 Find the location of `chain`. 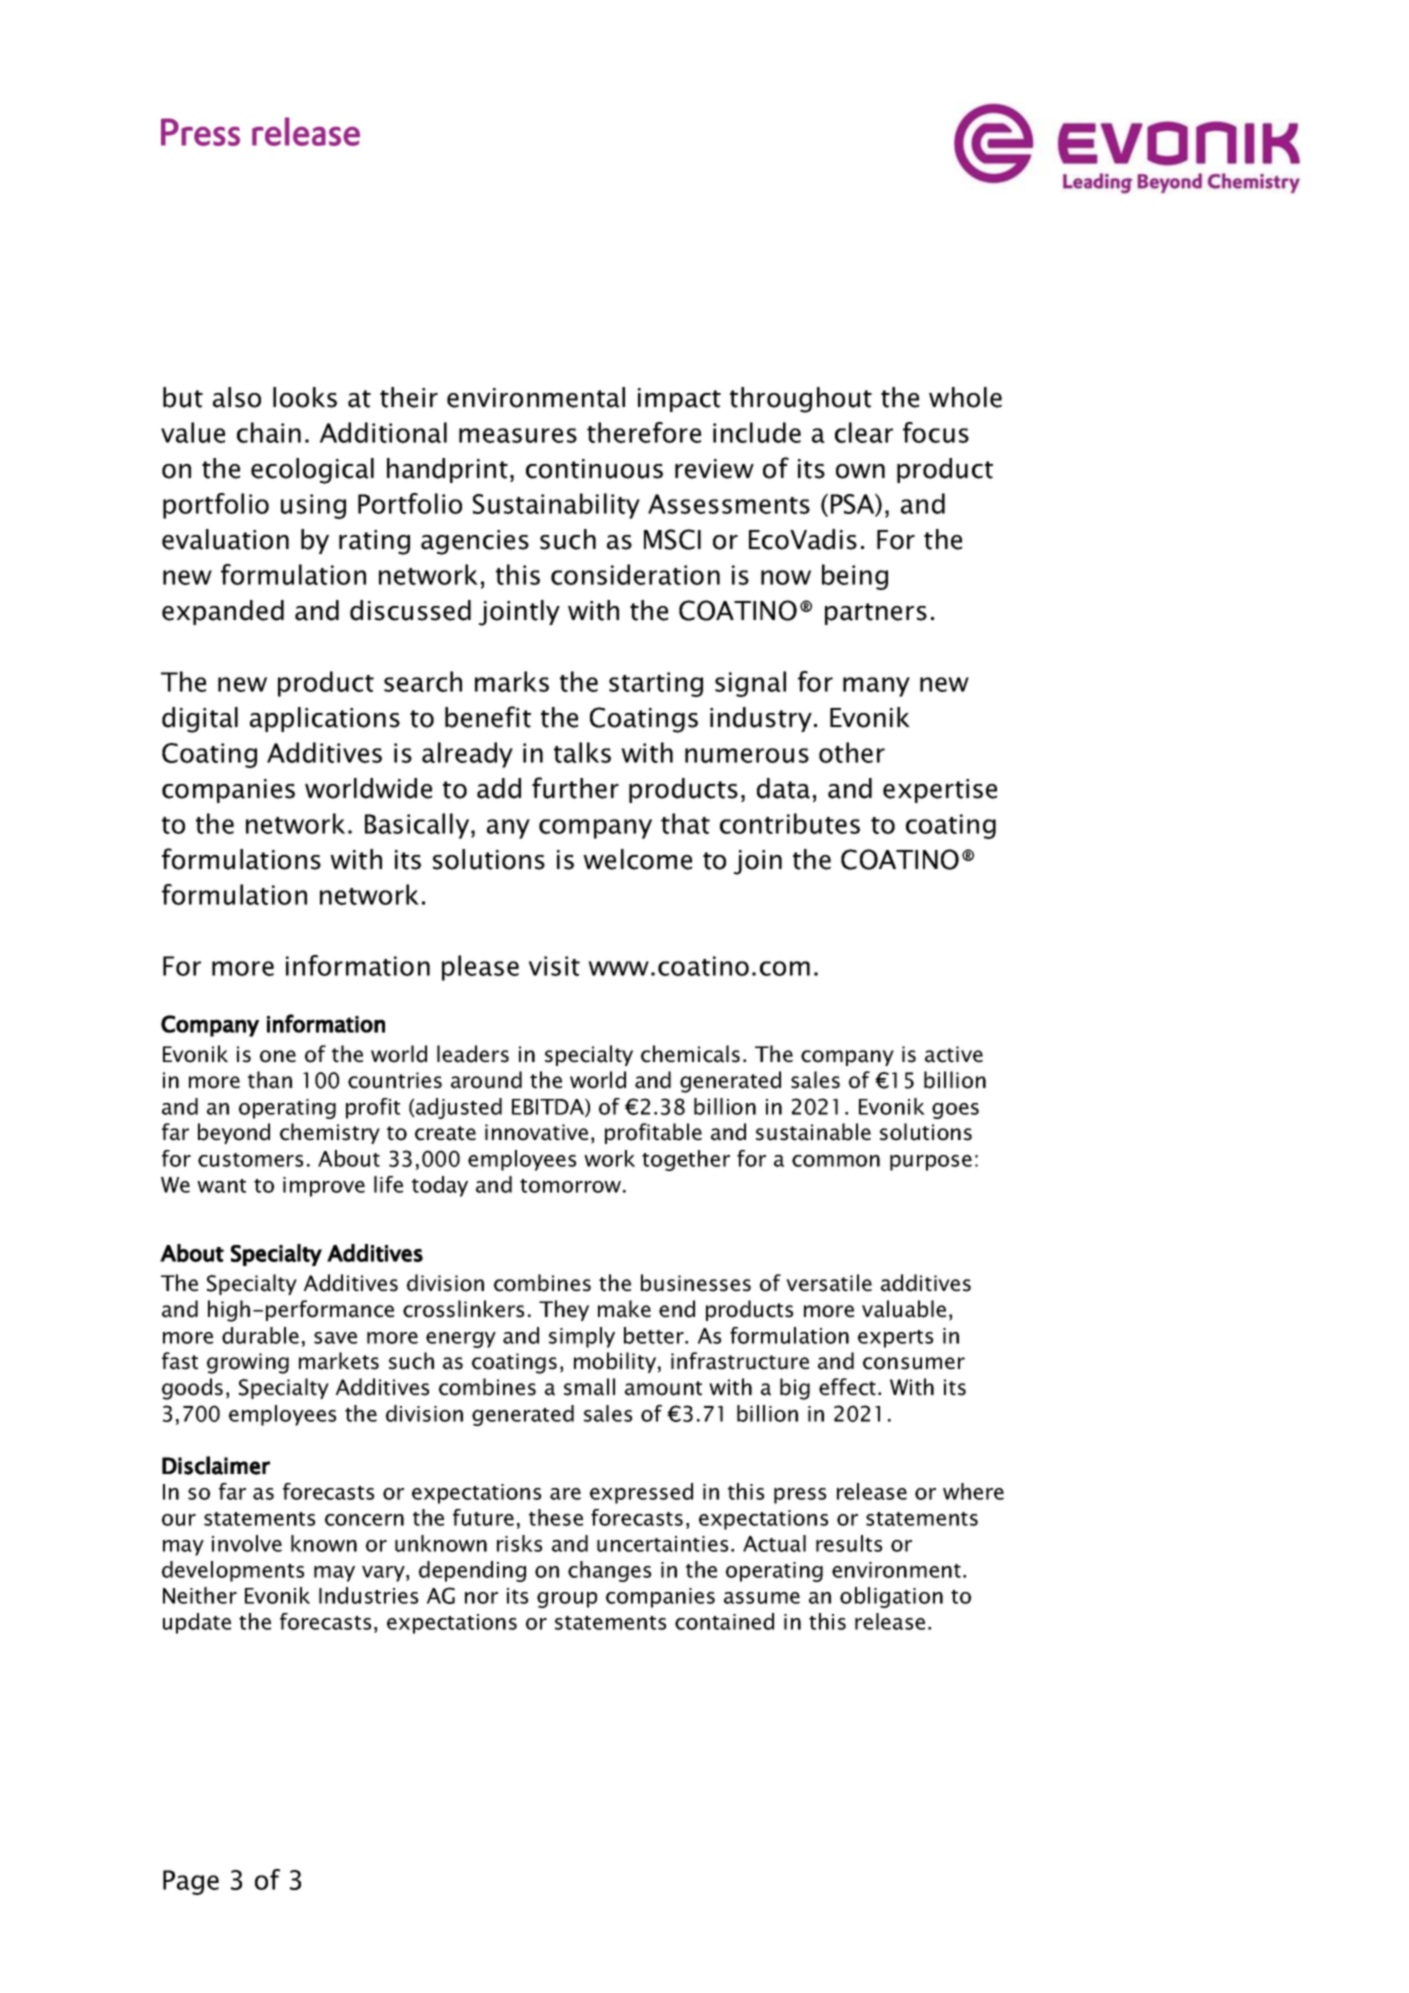

chain is located at coordinates (269, 432).
